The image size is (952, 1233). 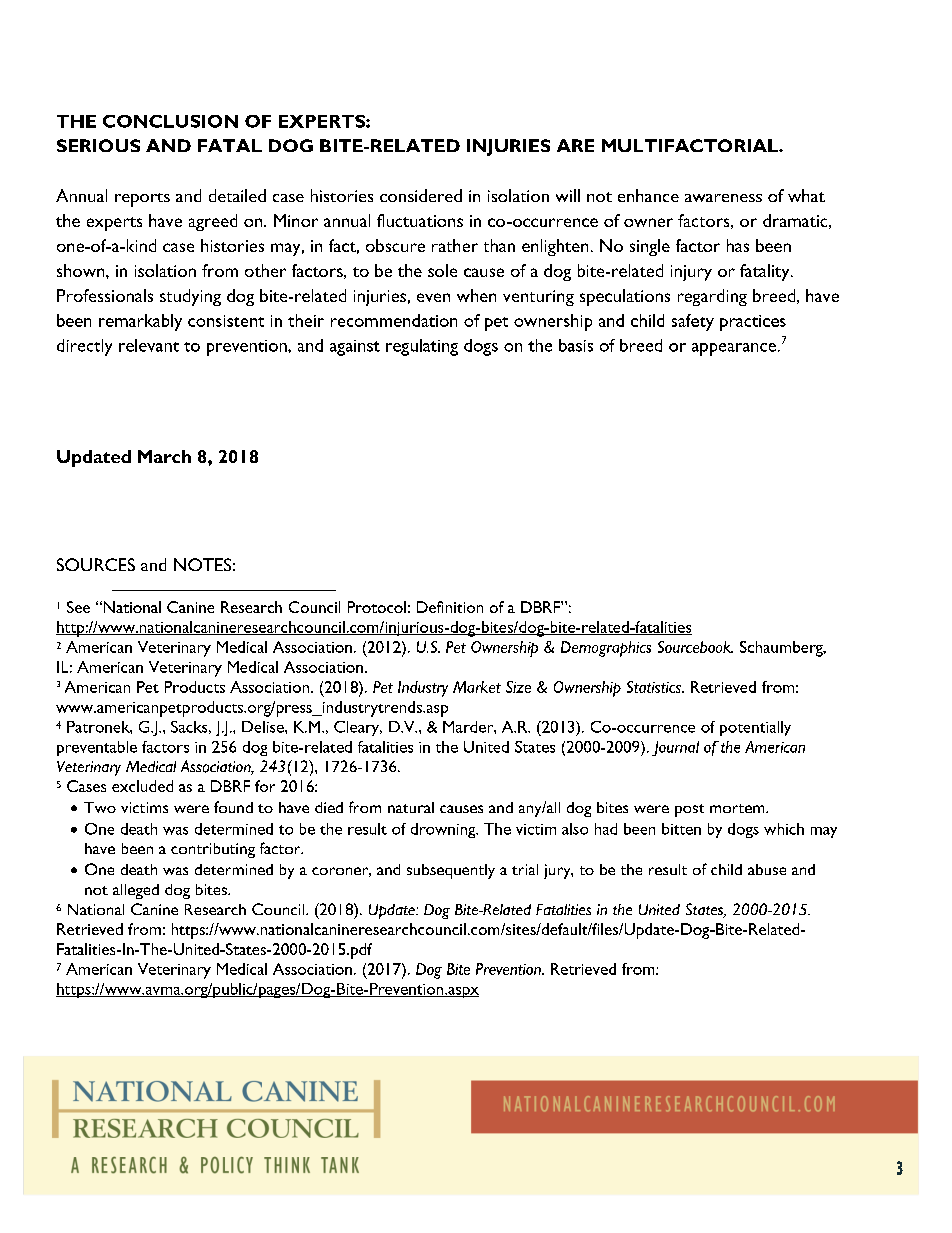 What do you see at coordinates (767, 869) in the screenshot?
I see `abuse` at bounding box center [767, 869].
